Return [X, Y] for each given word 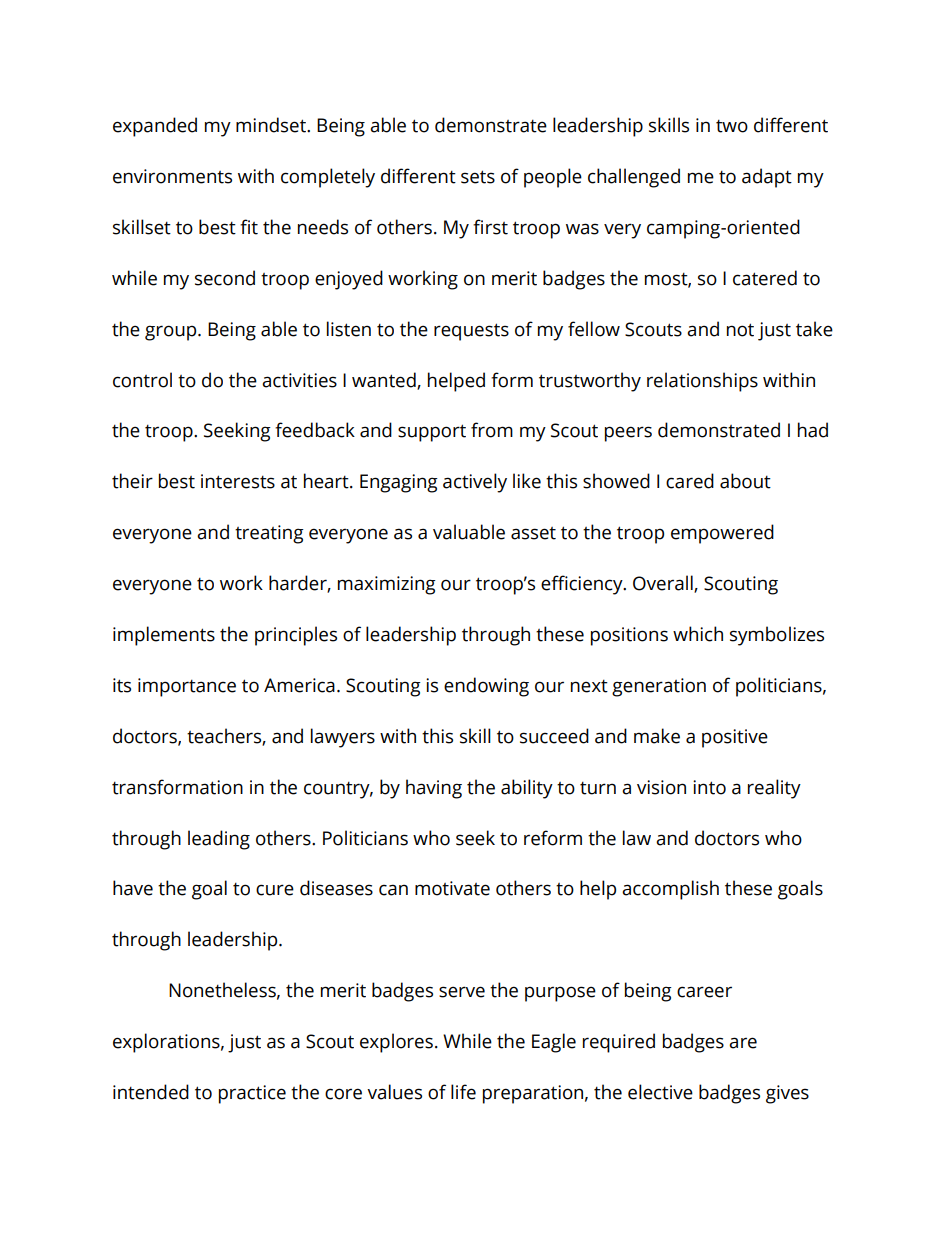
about [745, 481]
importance [187, 687]
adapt [767, 178]
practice [252, 1094]
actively [475, 483]
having [434, 789]
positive [735, 738]
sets [478, 177]
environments [172, 176]
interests [238, 481]
